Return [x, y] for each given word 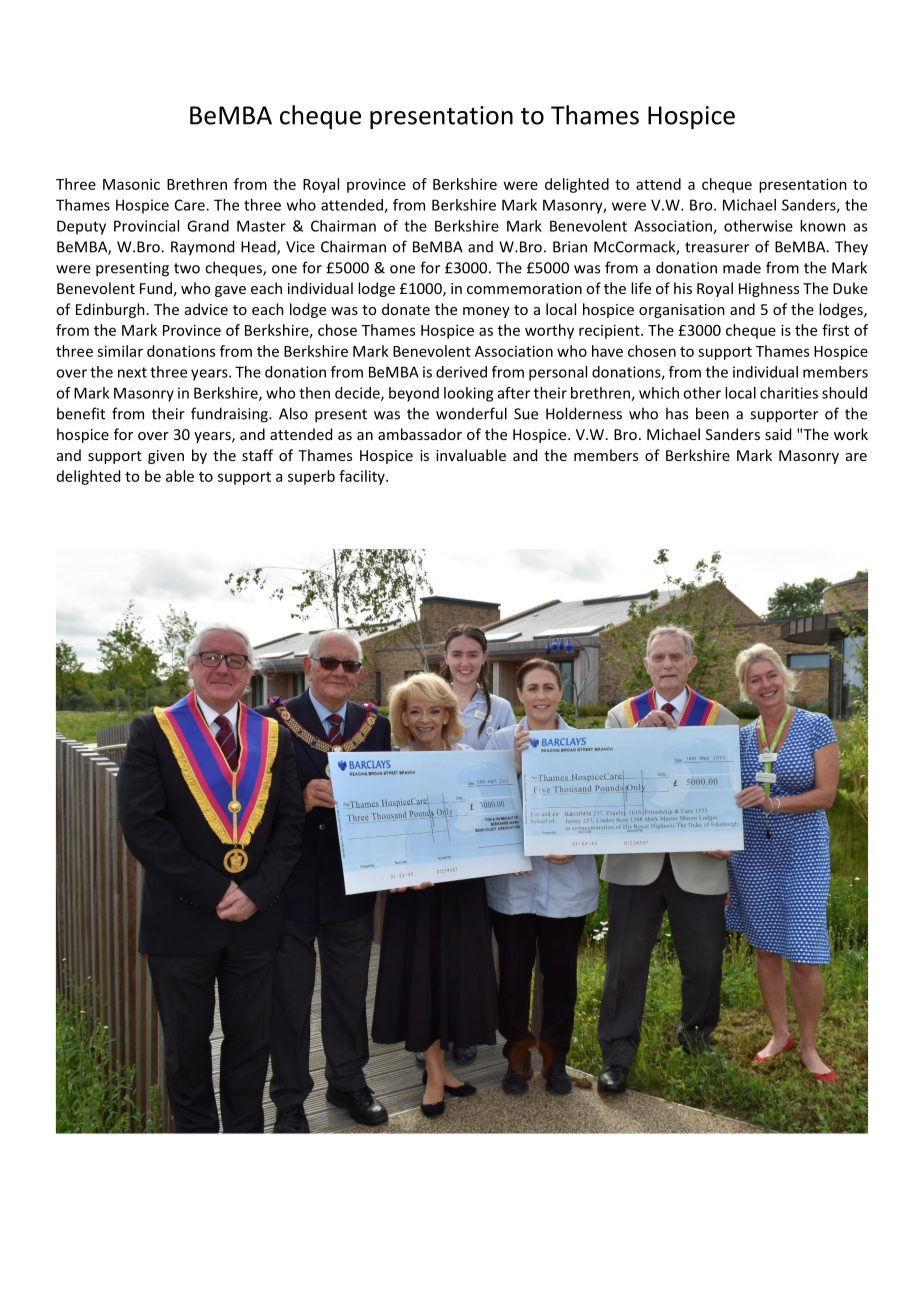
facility [363, 477]
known [823, 226]
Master [261, 226]
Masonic [131, 184]
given [166, 457]
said [778, 434]
